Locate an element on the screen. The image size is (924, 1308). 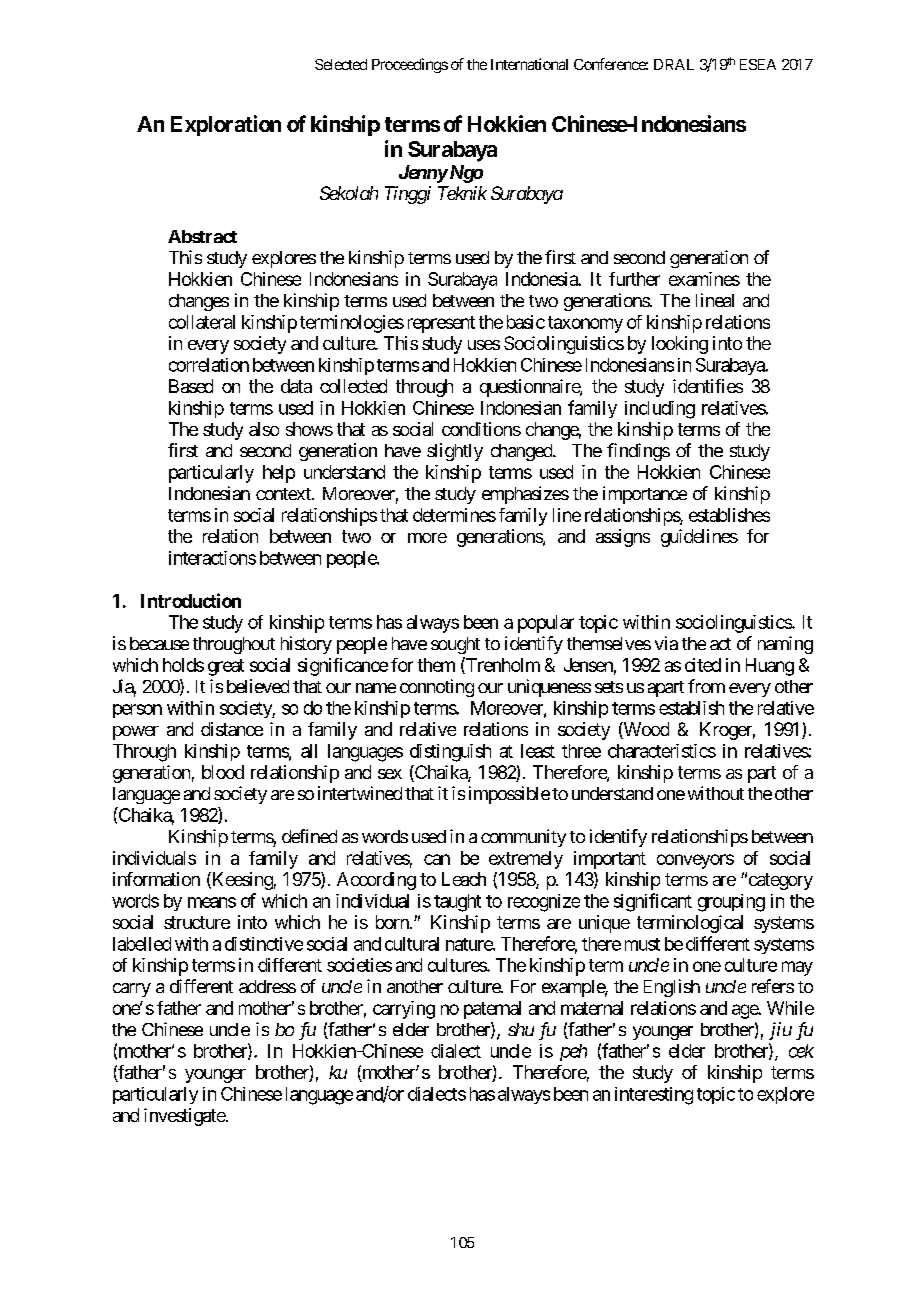
investigate is located at coordinates (185, 1117).
